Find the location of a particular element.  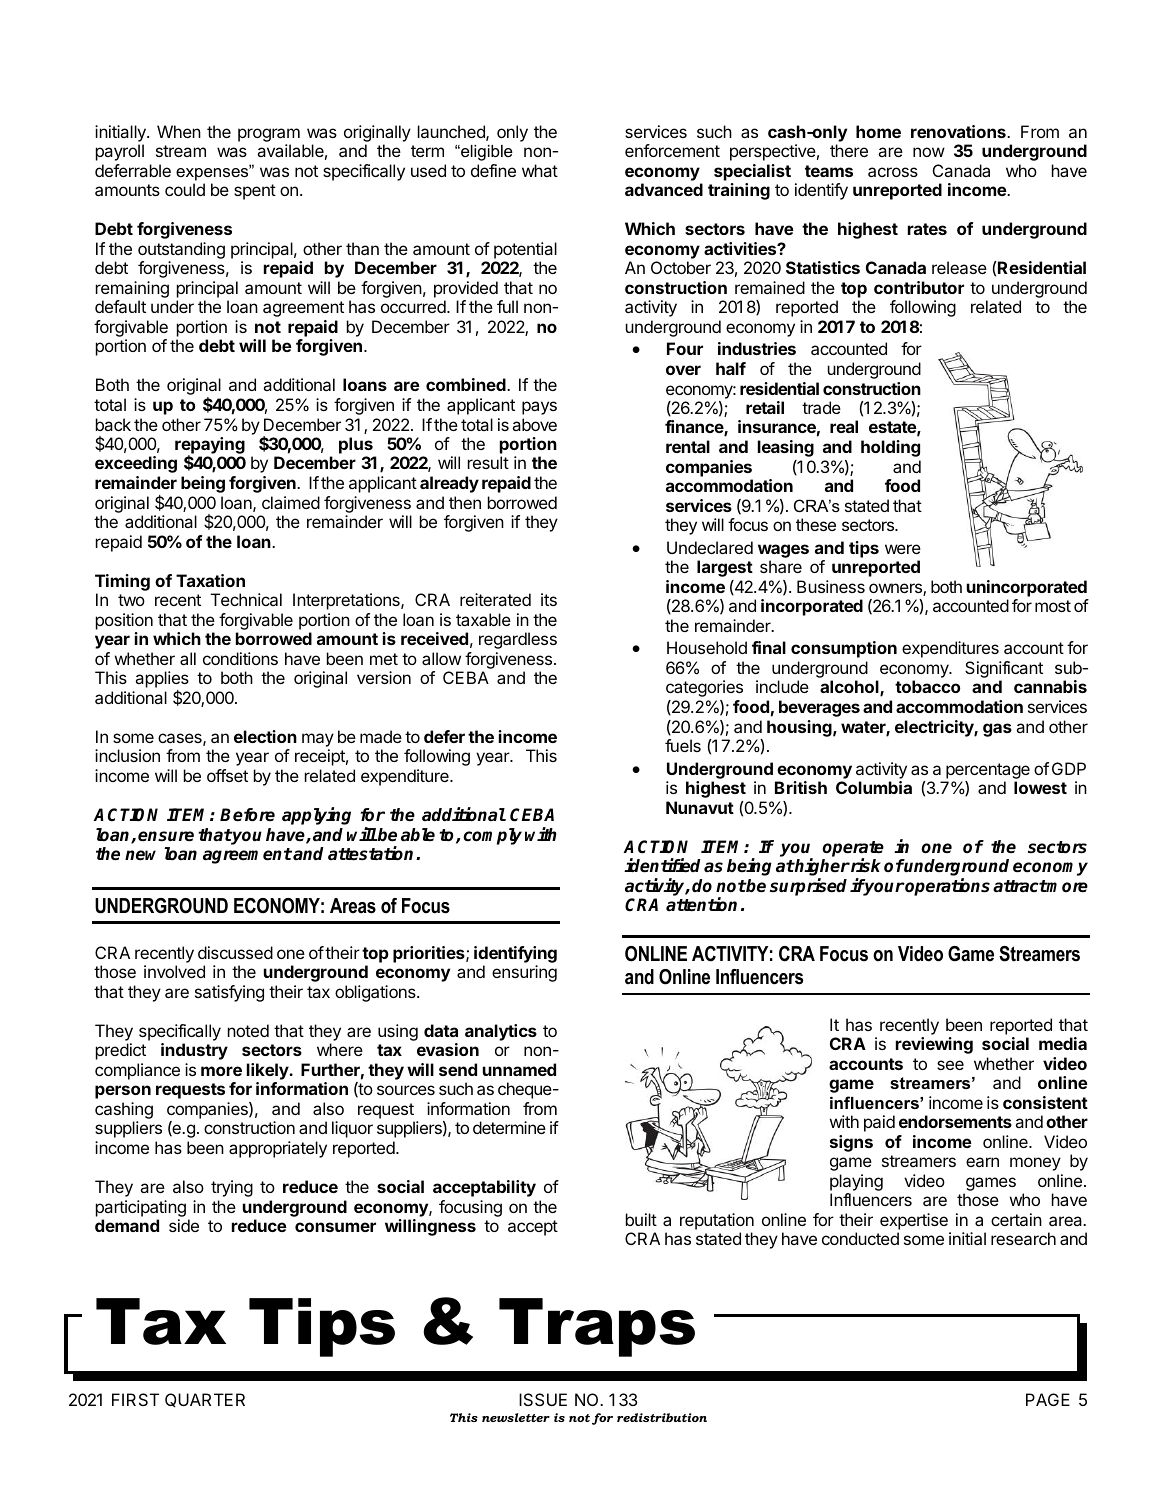

spent is located at coordinates (255, 192).
